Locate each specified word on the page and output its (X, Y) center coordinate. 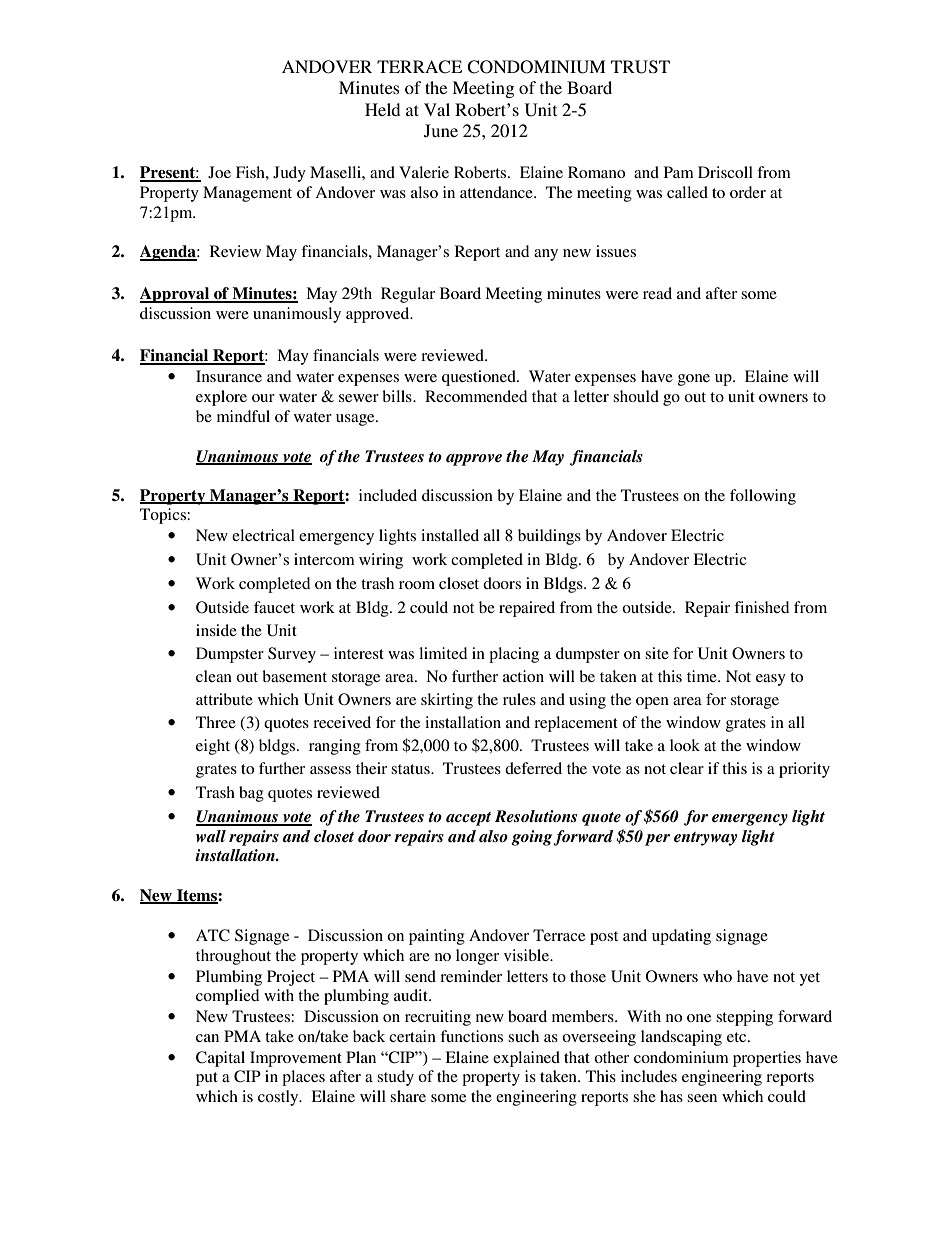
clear (687, 768)
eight (213, 747)
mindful (243, 416)
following (763, 497)
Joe (219, 172)
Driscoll (725, 172)
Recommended (476, 396)
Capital (220, 1059)
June (441, 131)
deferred (533, 768)
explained (526, 1059)
